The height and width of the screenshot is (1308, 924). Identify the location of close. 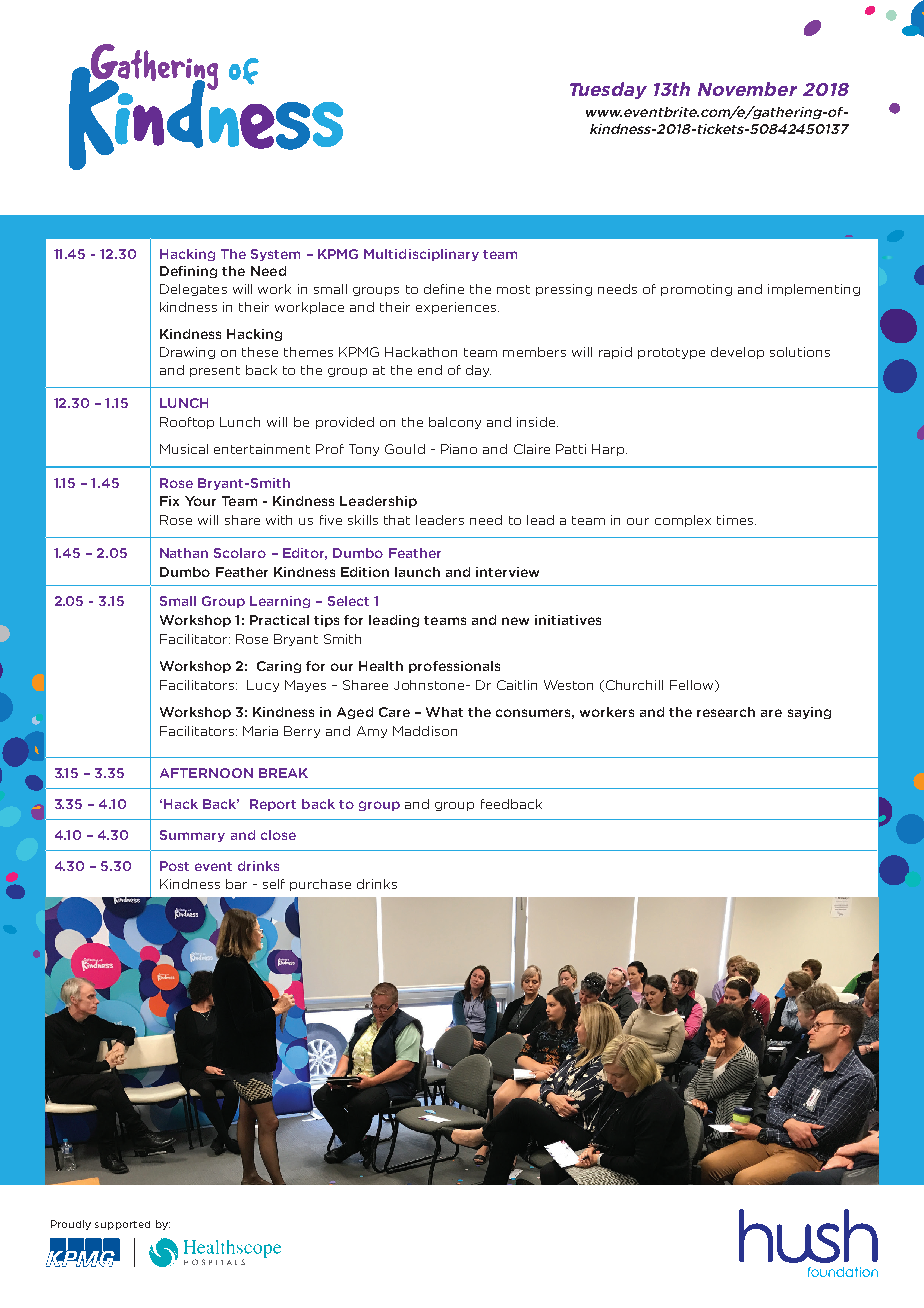
(278, 835).
